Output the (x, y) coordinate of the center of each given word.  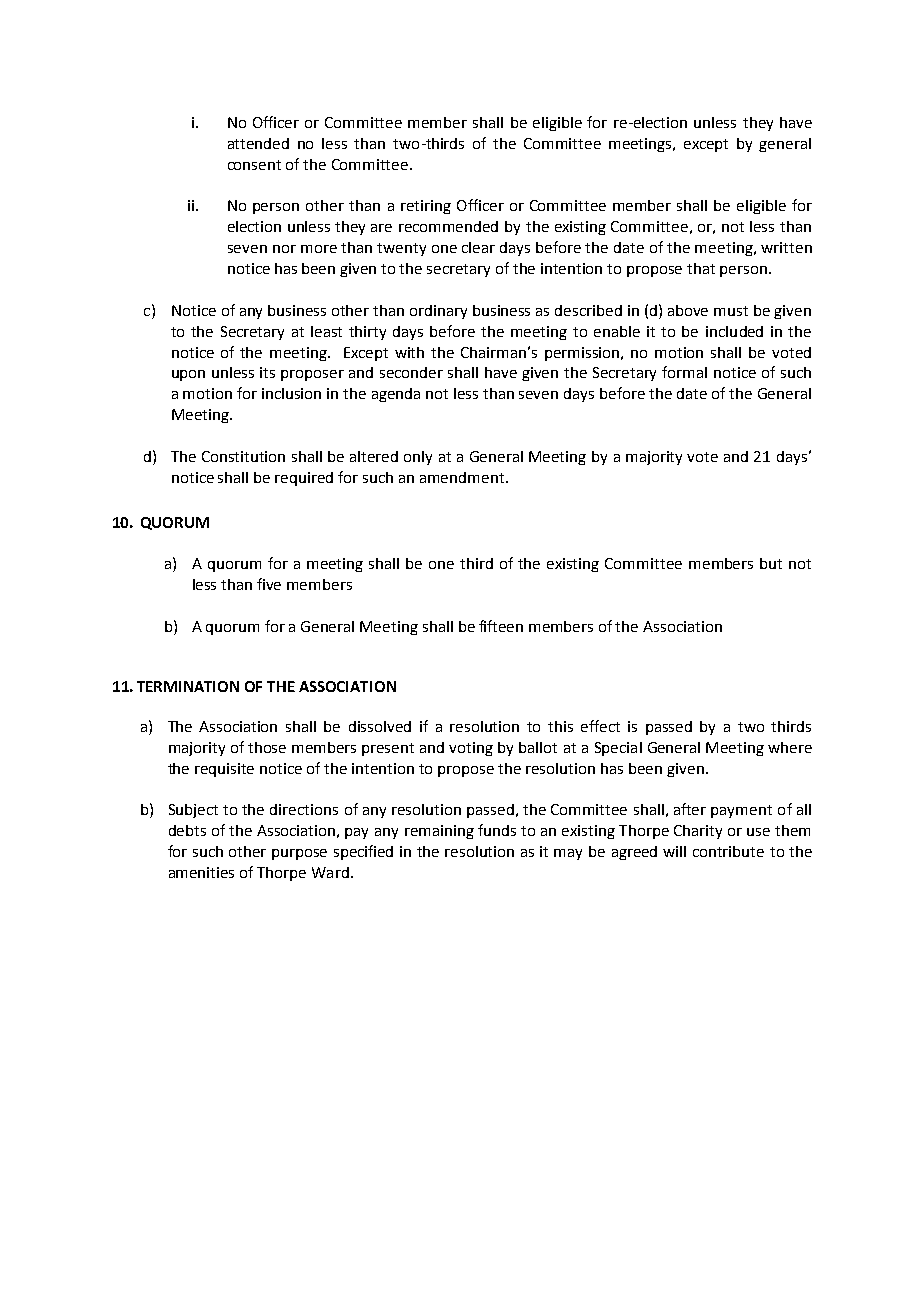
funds (497, 830)
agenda (396, 395)
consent (254, 165)
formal (684, 372)
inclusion (291, 393)
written (786, 247)
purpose (299, 854)
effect (600, 726)
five (269, 584)
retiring (426, 207)
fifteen (501, 626)
